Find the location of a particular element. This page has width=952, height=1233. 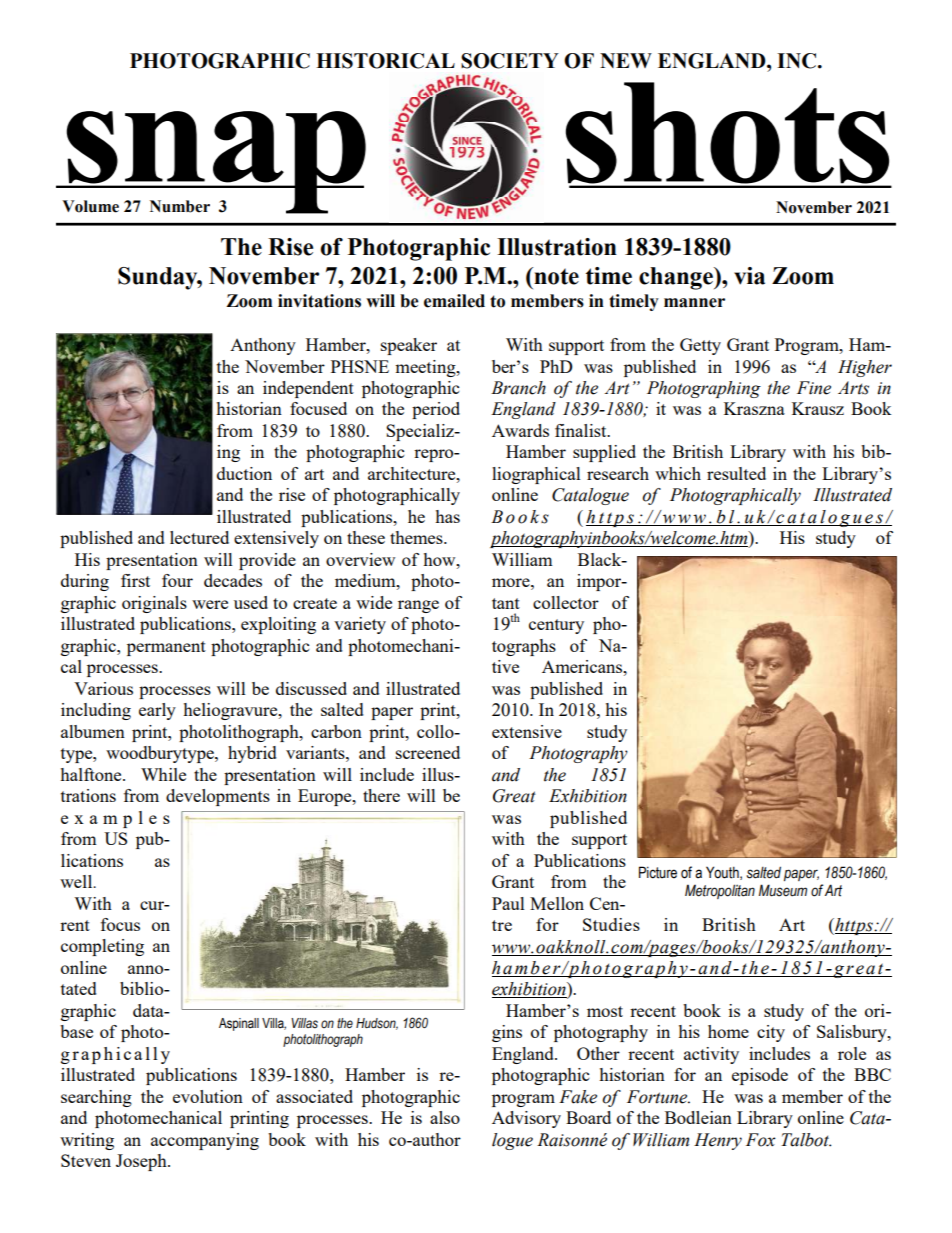

resulted is located at coordinates (736, 473).
